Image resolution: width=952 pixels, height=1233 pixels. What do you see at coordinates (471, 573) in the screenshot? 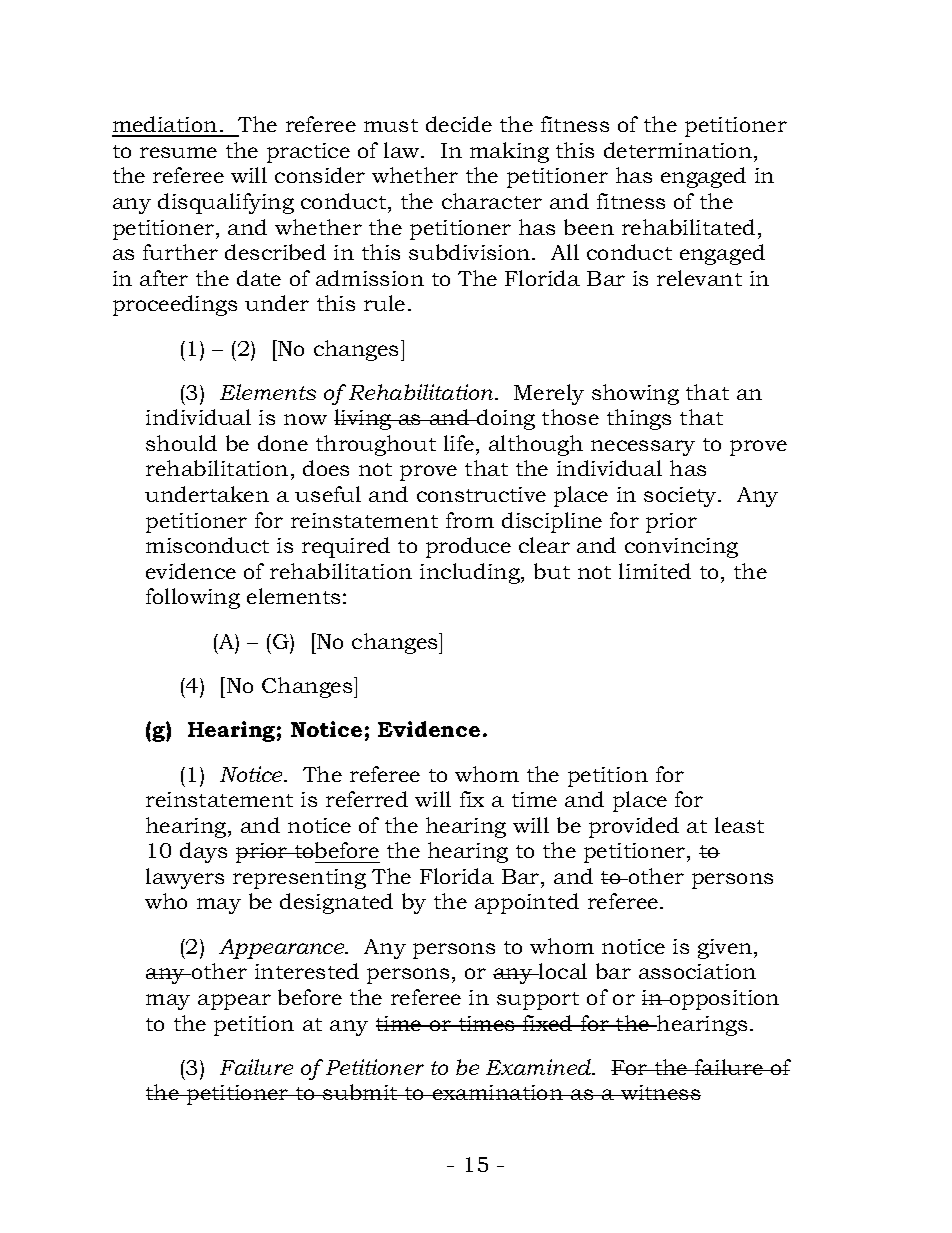
I see `including` at bounding box center [471, 573].
